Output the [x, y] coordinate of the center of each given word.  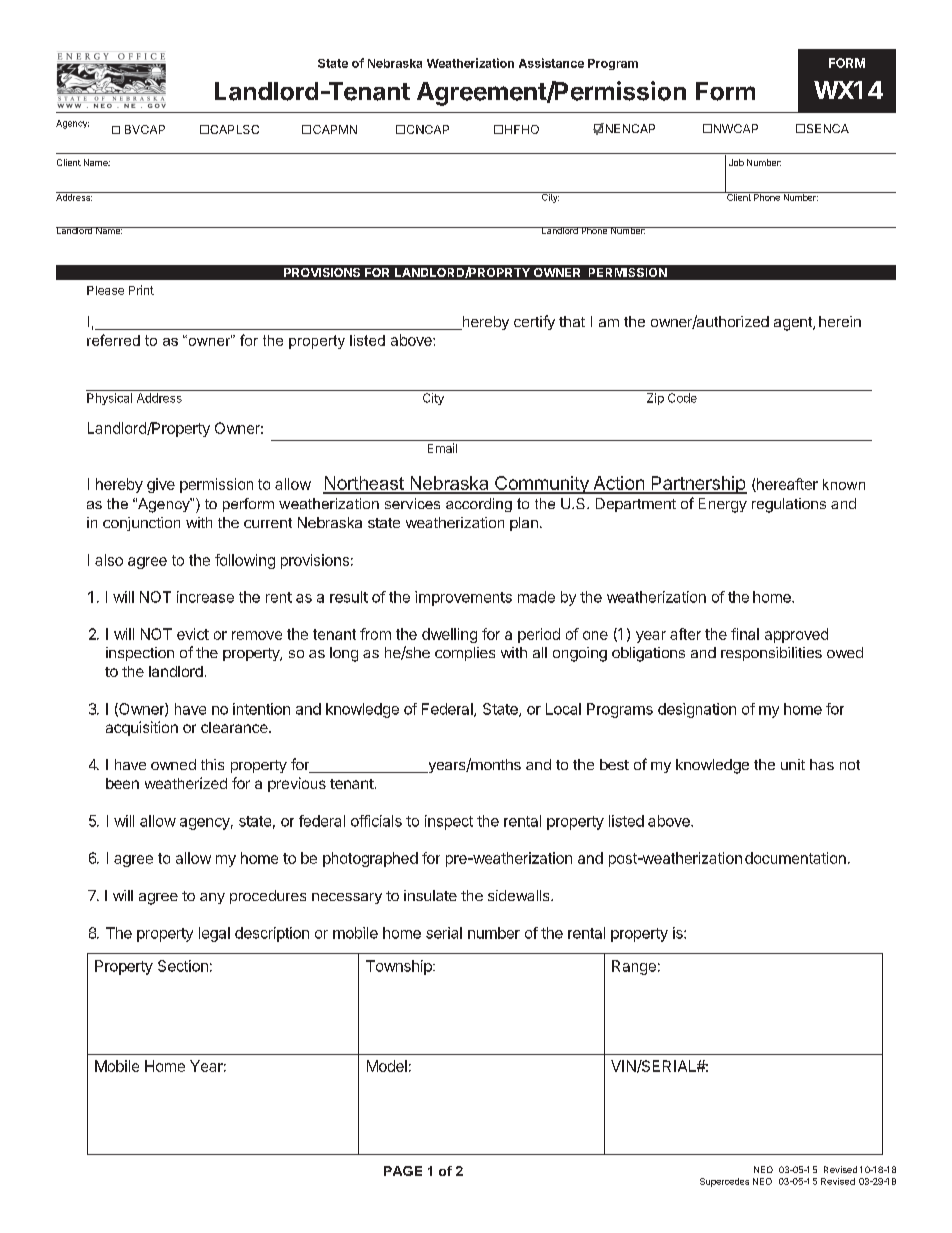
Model [387, 1066]
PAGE [403, 1171]
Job [736, 162]
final [745, 634]
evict [193, 634]
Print [141, 290]
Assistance [551, 63]
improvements [463, 598]
